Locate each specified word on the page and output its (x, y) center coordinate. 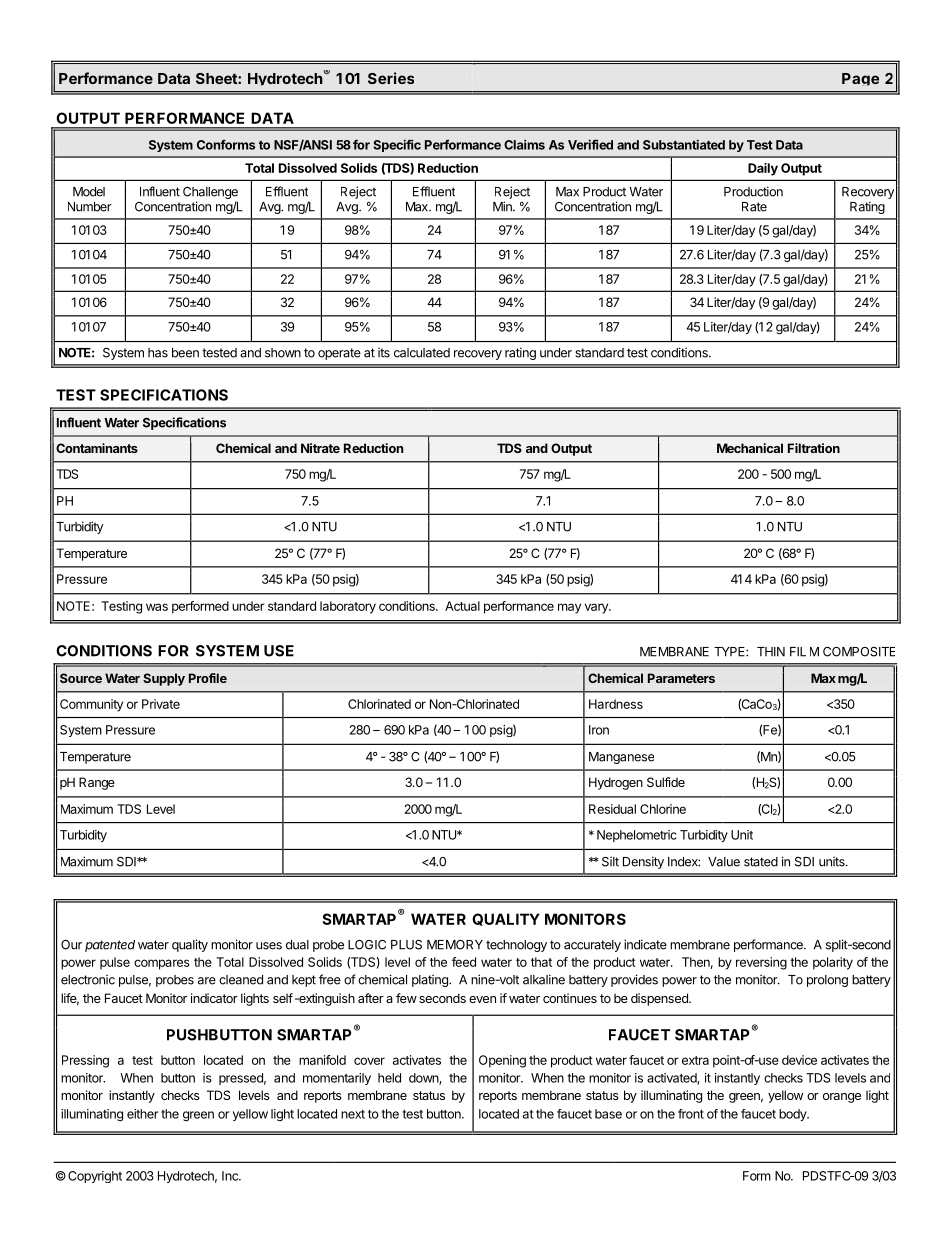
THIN (771, 652)
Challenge (210, 193)
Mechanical (750, 448)
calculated (422, 353)
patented (110, 946)
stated (761, 862)
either (142, 1114)
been (185, 353)
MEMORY (455, 945)
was (157, 607)
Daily (763, 169)
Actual (462, 606)
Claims (524, 144)
